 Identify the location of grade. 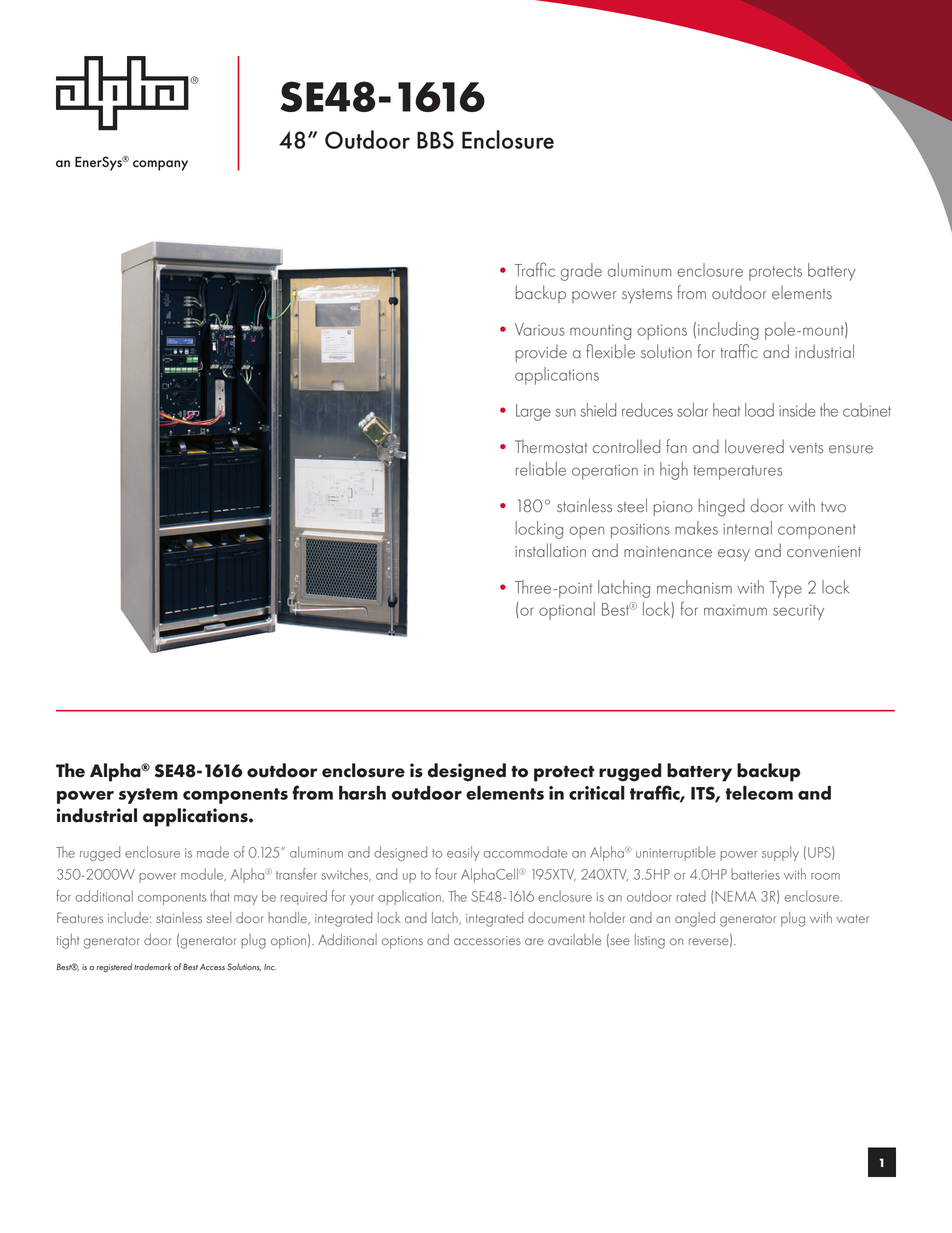
(581, 272).
